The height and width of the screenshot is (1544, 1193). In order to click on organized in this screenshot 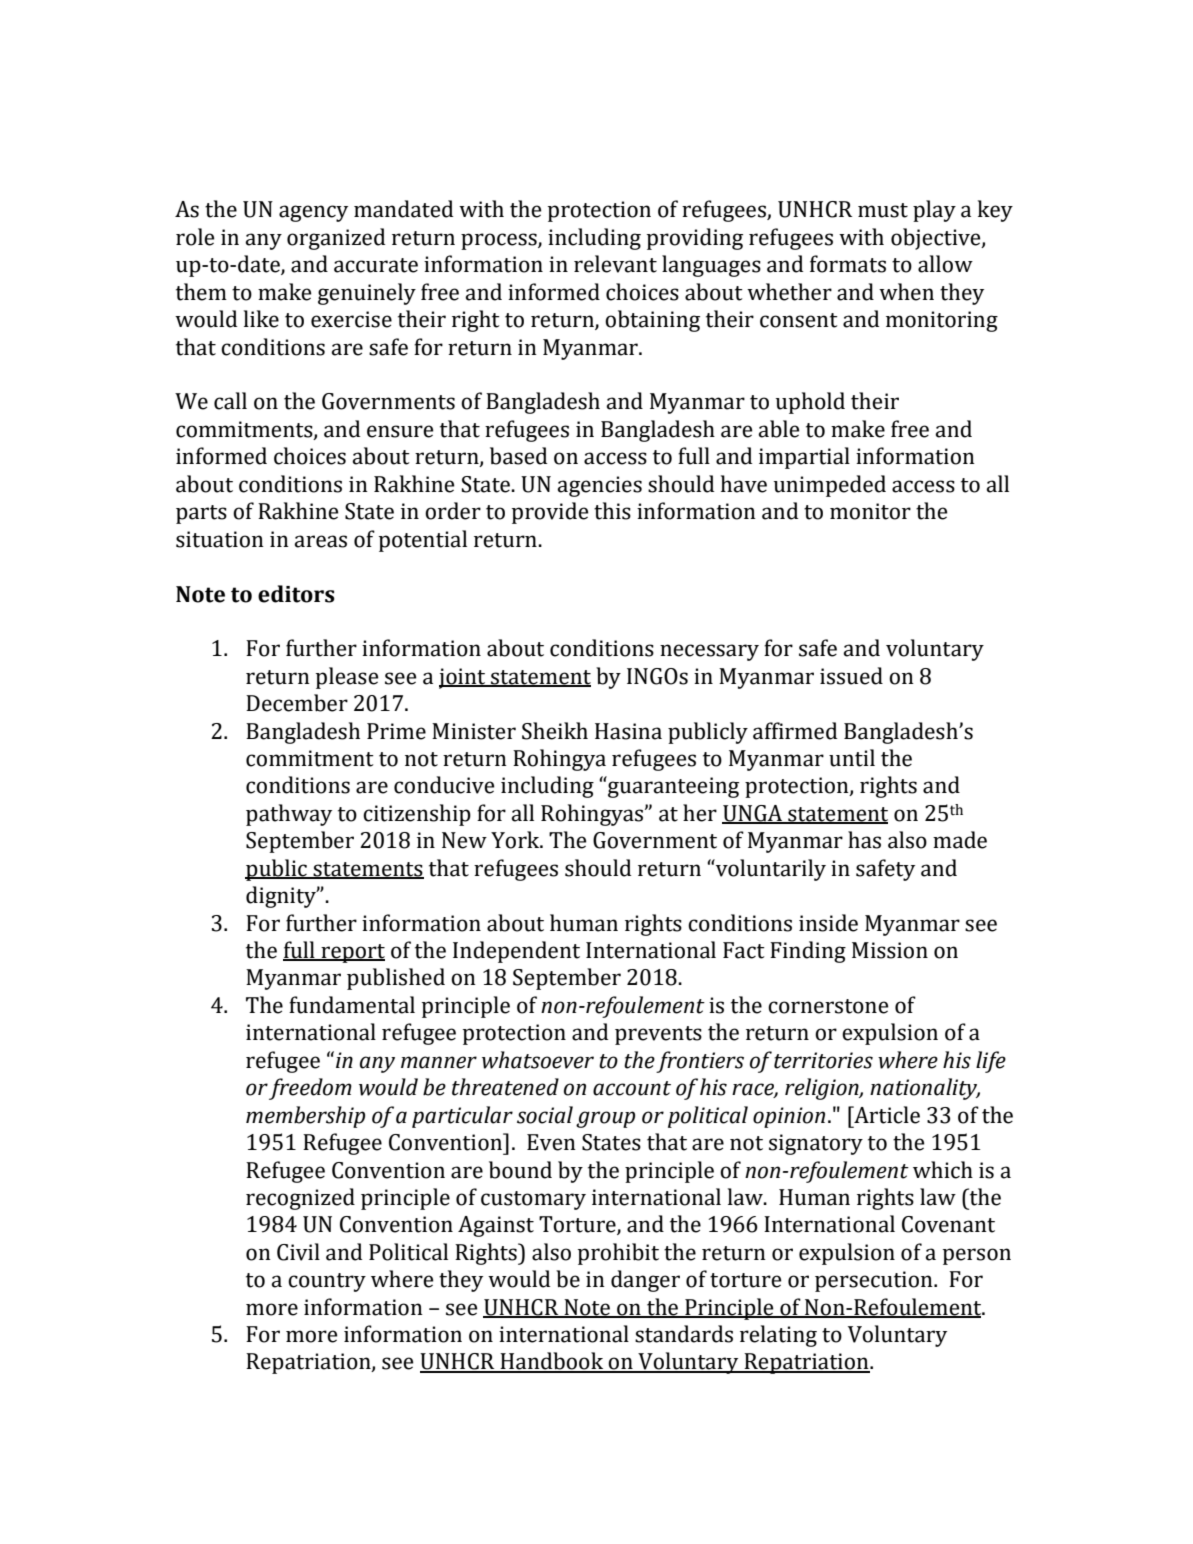, I will do `click(336, 239)`.
